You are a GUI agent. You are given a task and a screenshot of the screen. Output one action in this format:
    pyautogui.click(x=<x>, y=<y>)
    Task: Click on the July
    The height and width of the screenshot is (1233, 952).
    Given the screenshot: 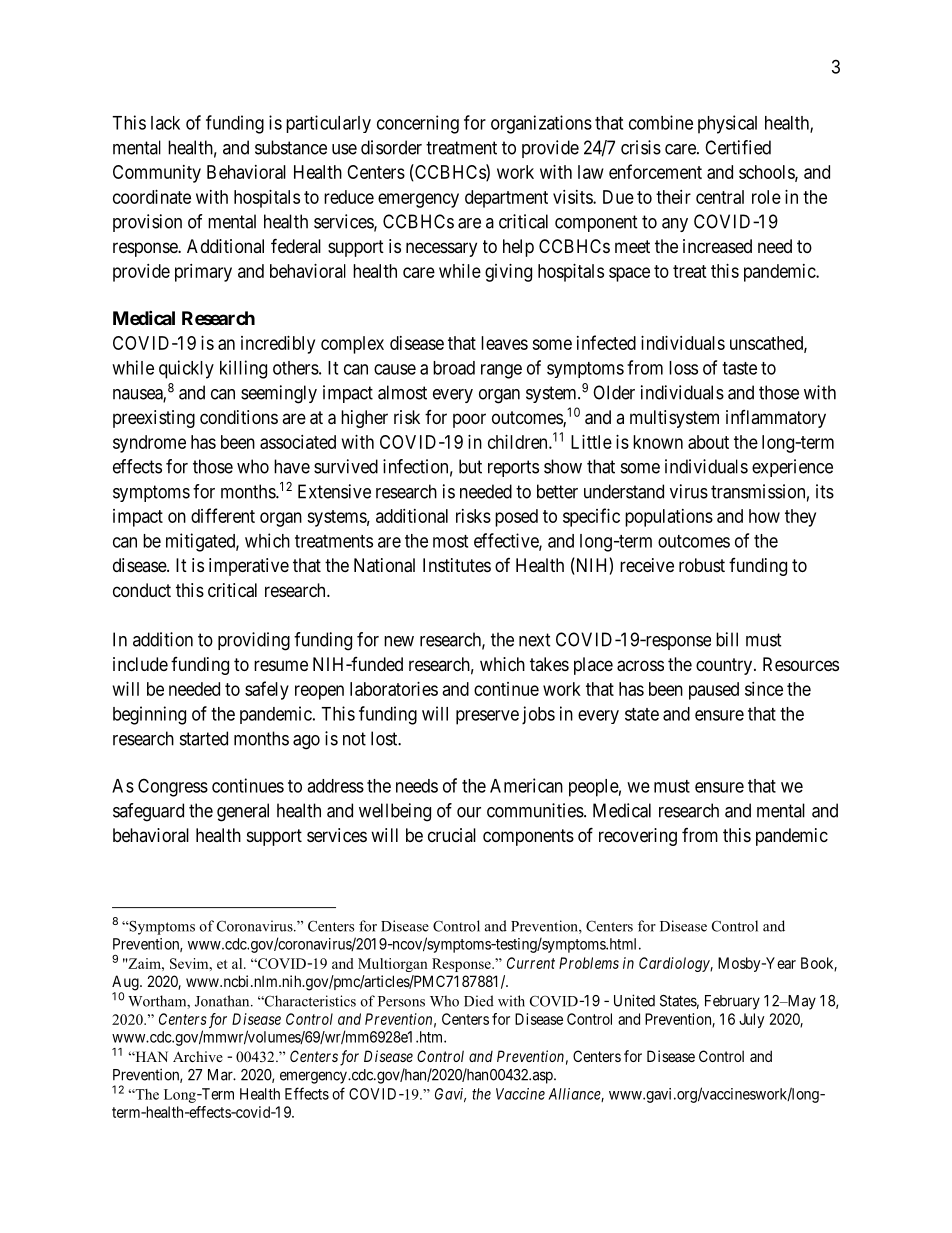 What is the action you would take?
    pyautogui.click(x=751, y=1020)
